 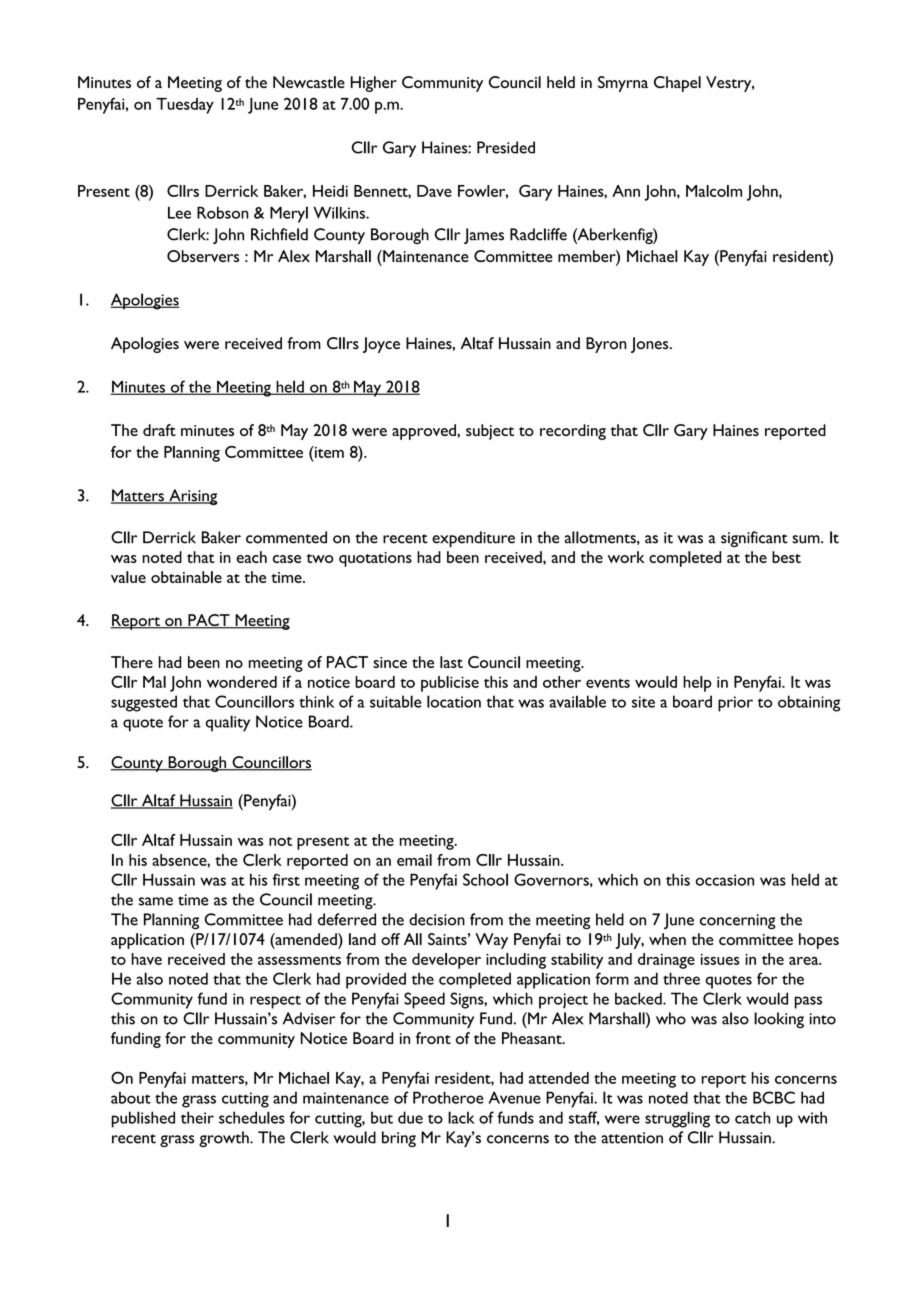 I want to click on subject, so click(x=490, y=432).
